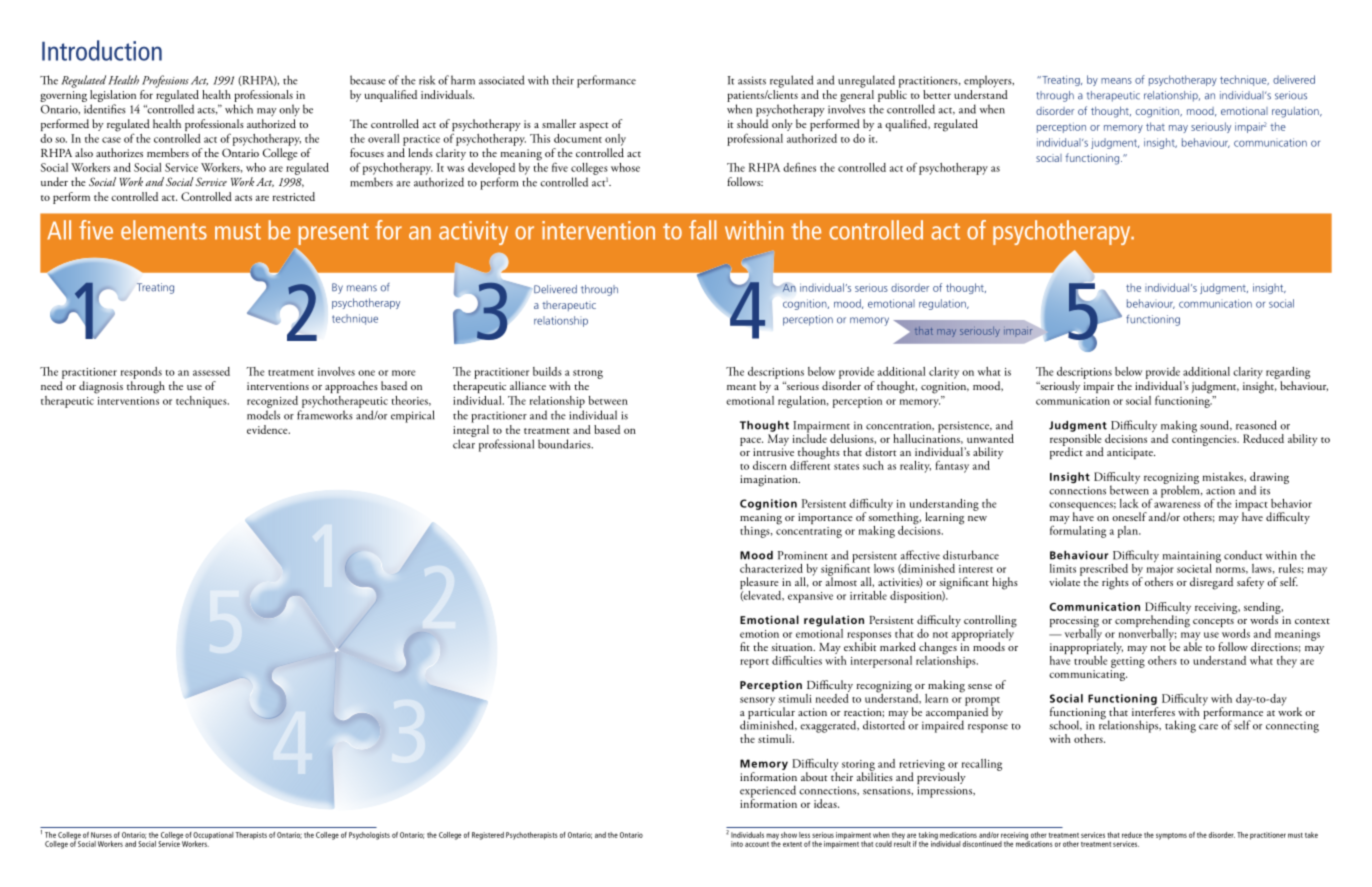 The width and height of the document is (1372, 887). Describe the element at coordinates (1177, 505) in the document. I see `awareness` at that location.
